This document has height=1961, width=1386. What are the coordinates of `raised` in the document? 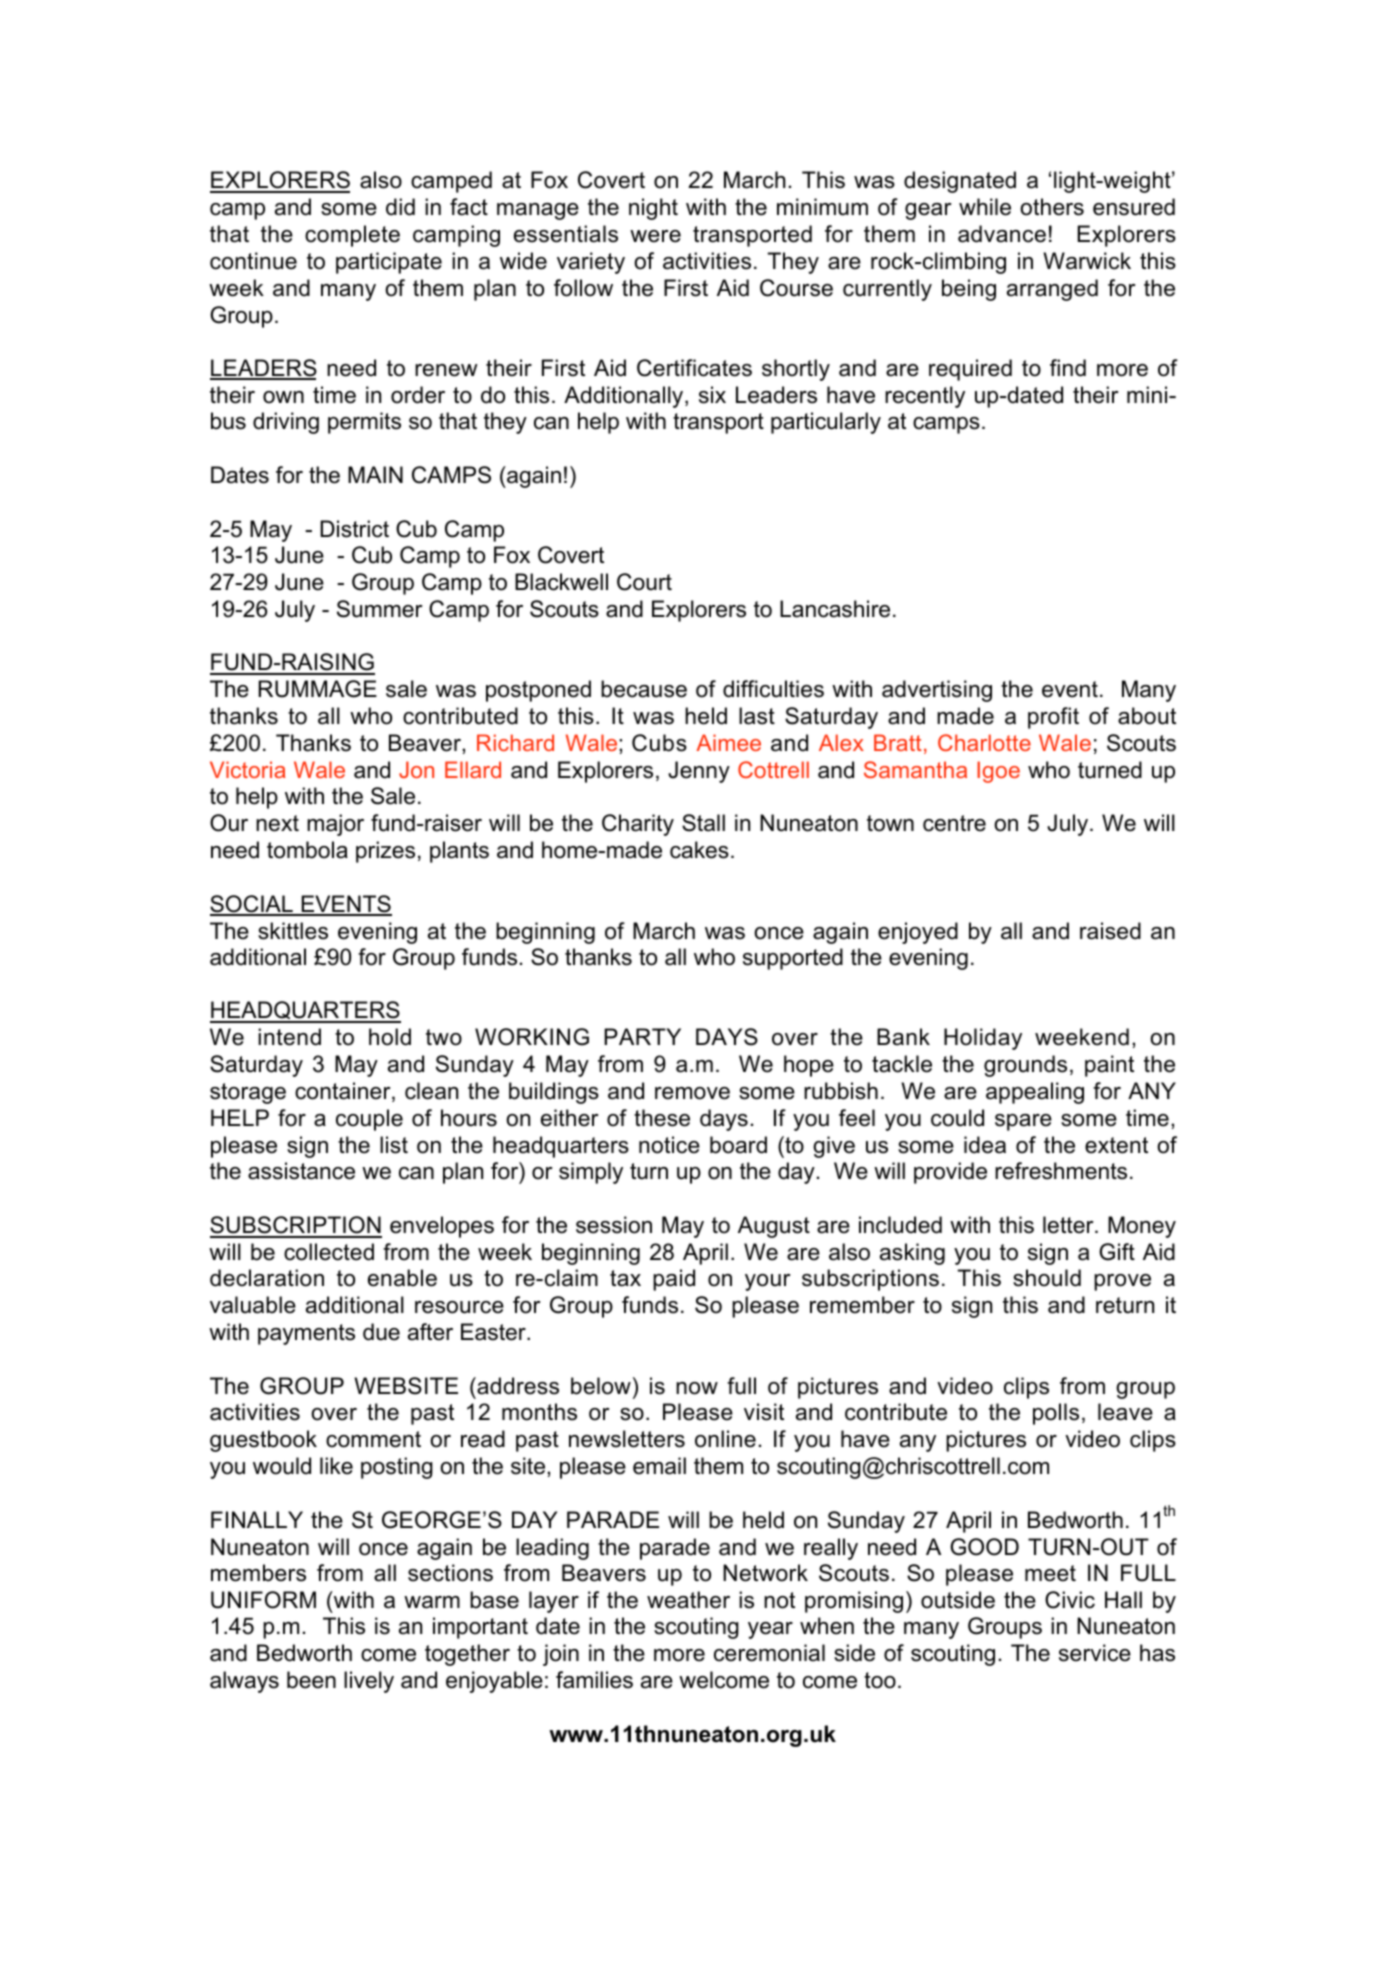 It's located at (1110, 931).
